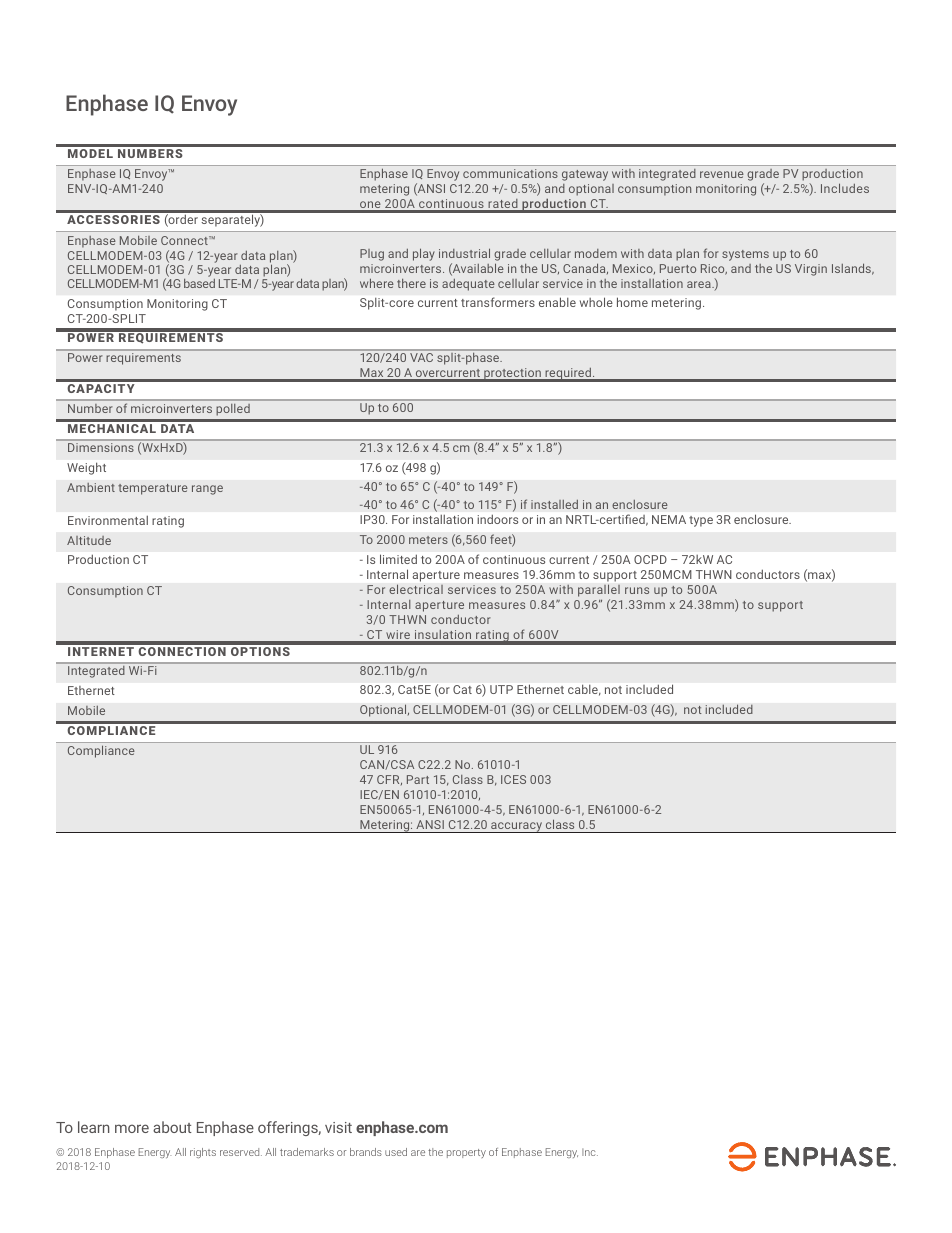 Image resolution: width=952 pixels, height=1233 pixels. What do you see at coordinates (517, 827) in the image?
I see `accuracy` at bounding box center [517, 827].
